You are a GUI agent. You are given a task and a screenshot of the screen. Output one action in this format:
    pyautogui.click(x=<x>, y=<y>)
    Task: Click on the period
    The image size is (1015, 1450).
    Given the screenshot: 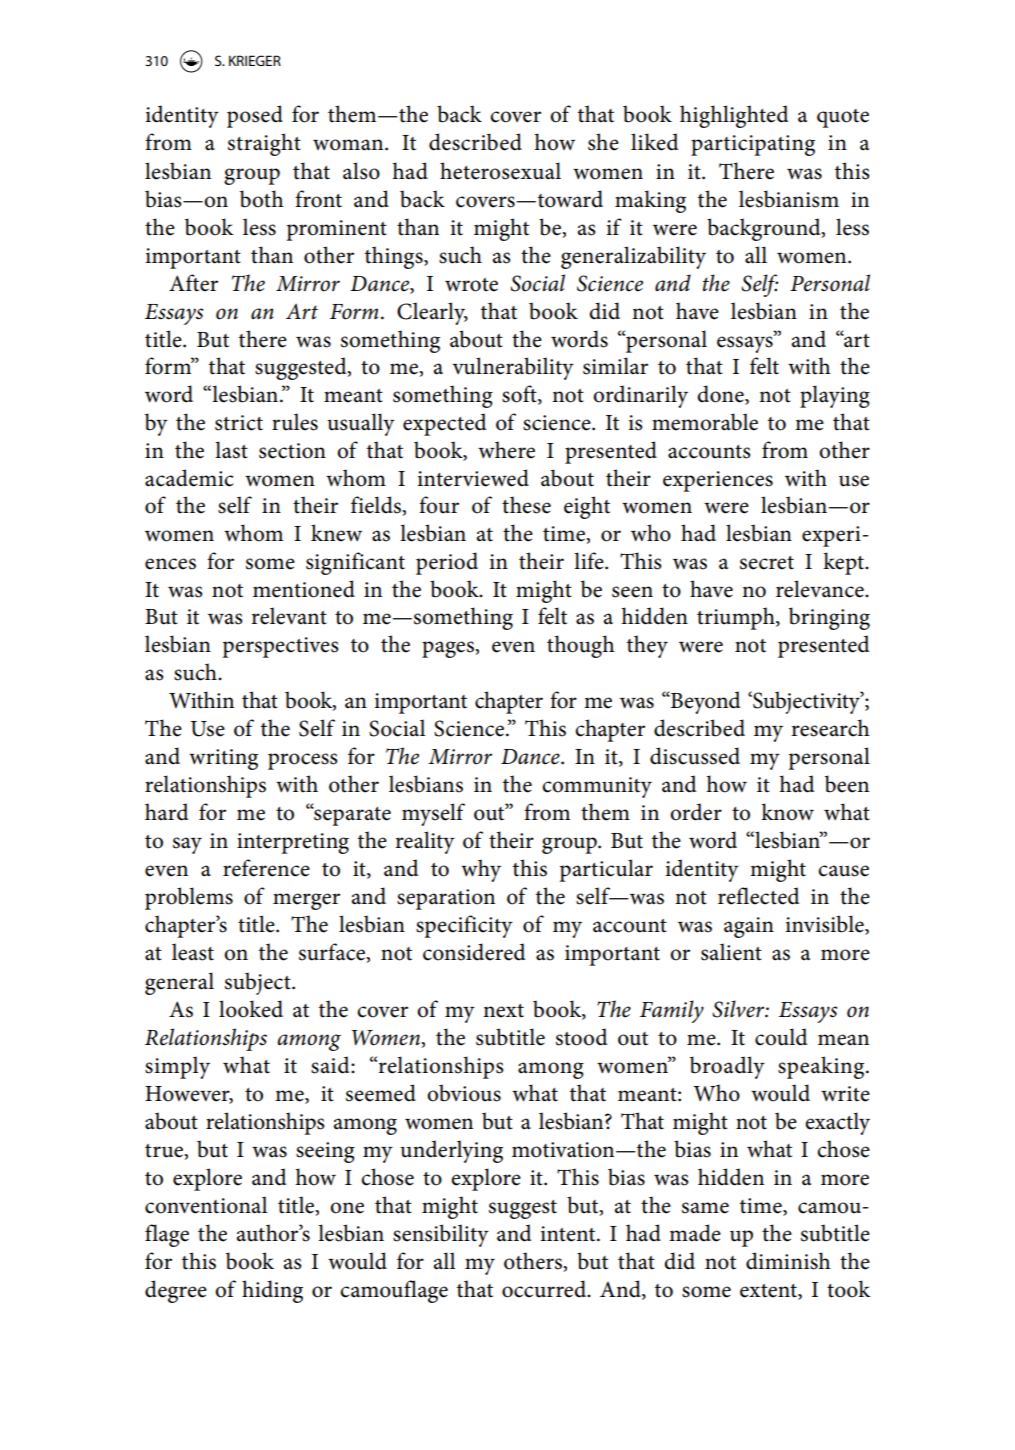 What is the action you would take?
    pyautogui.click(x=447, y=563)
